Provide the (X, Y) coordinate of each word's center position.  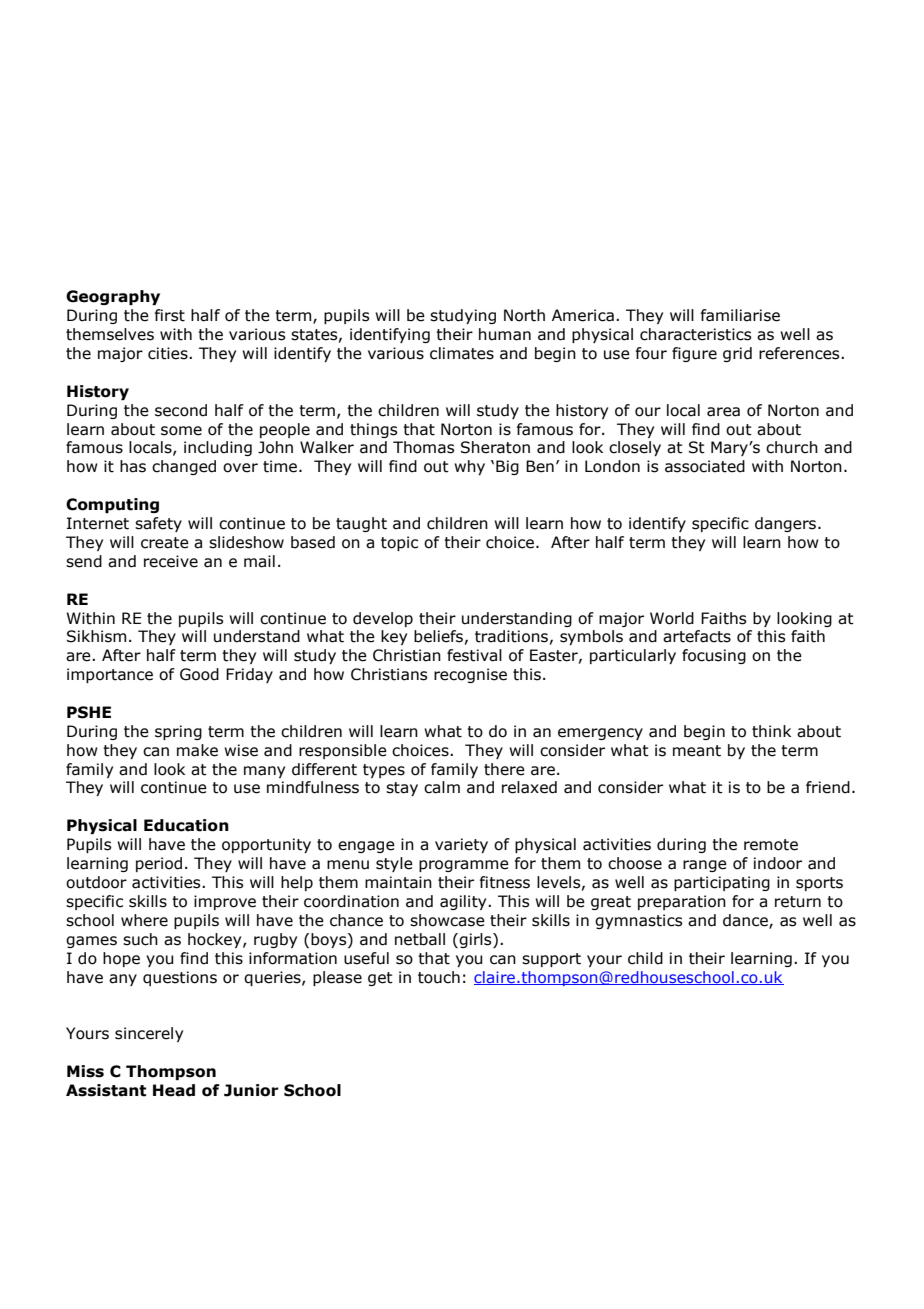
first (170, 315)
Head (174, 1090)
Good (199, 674)
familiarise (740, 315)
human (505, 334)
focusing (714, 656)
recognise (470, 675)
